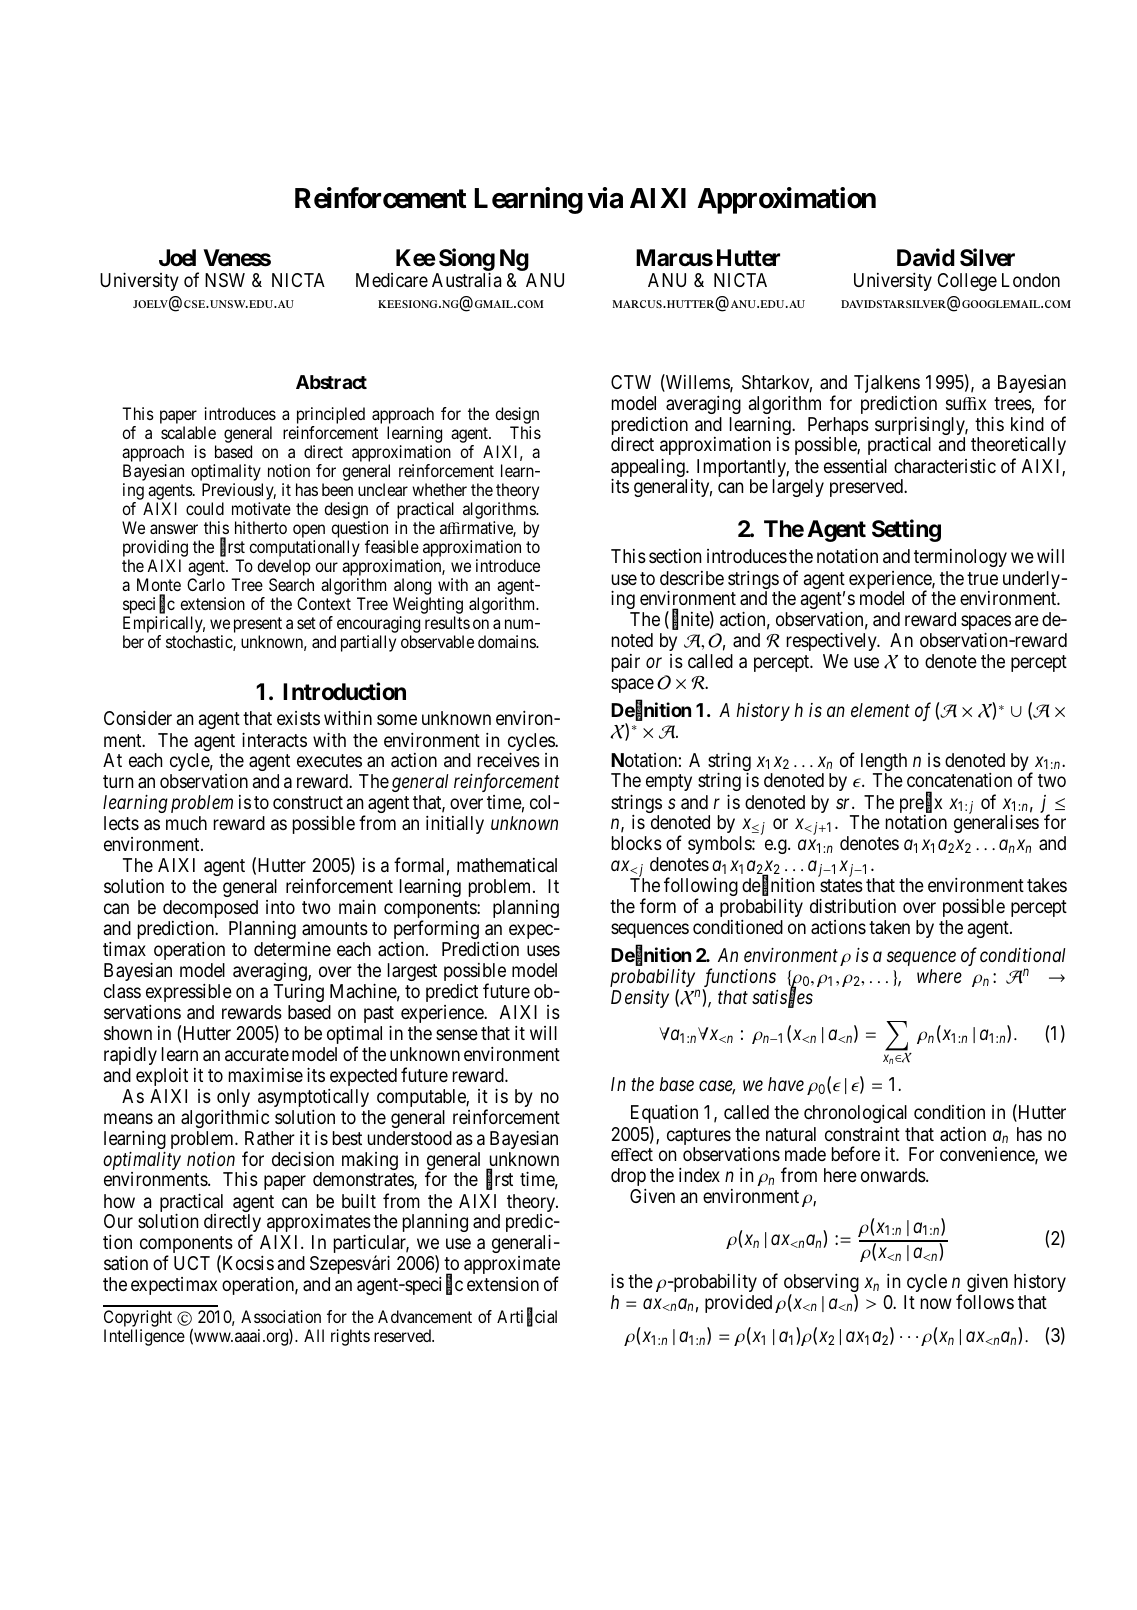  Describe the element at coordinates (637, 843) in the screenshot. I see `blocks` at that location.
